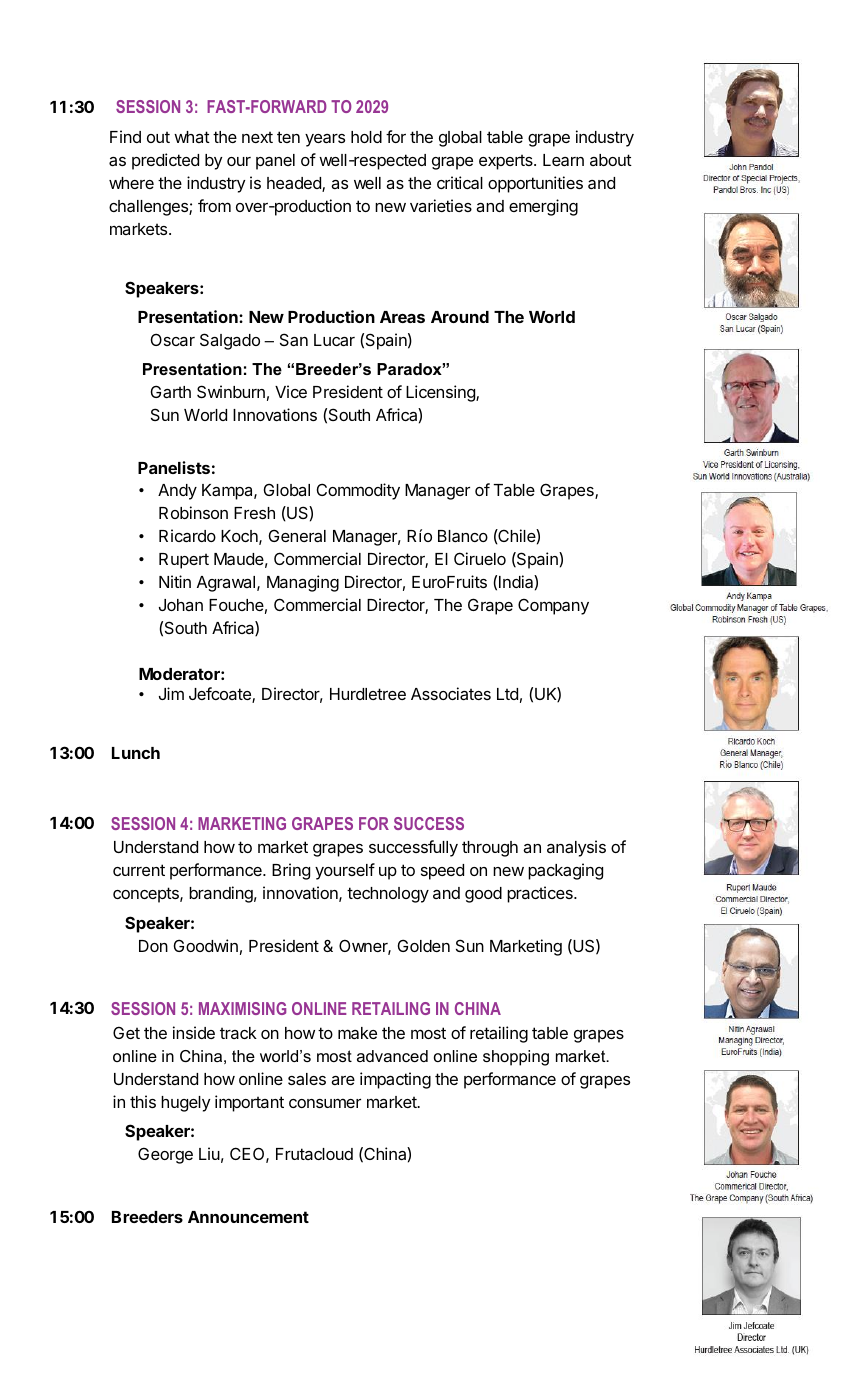 This page has height=1400, width=849. I want to click on predicted, so click(165, 161).
